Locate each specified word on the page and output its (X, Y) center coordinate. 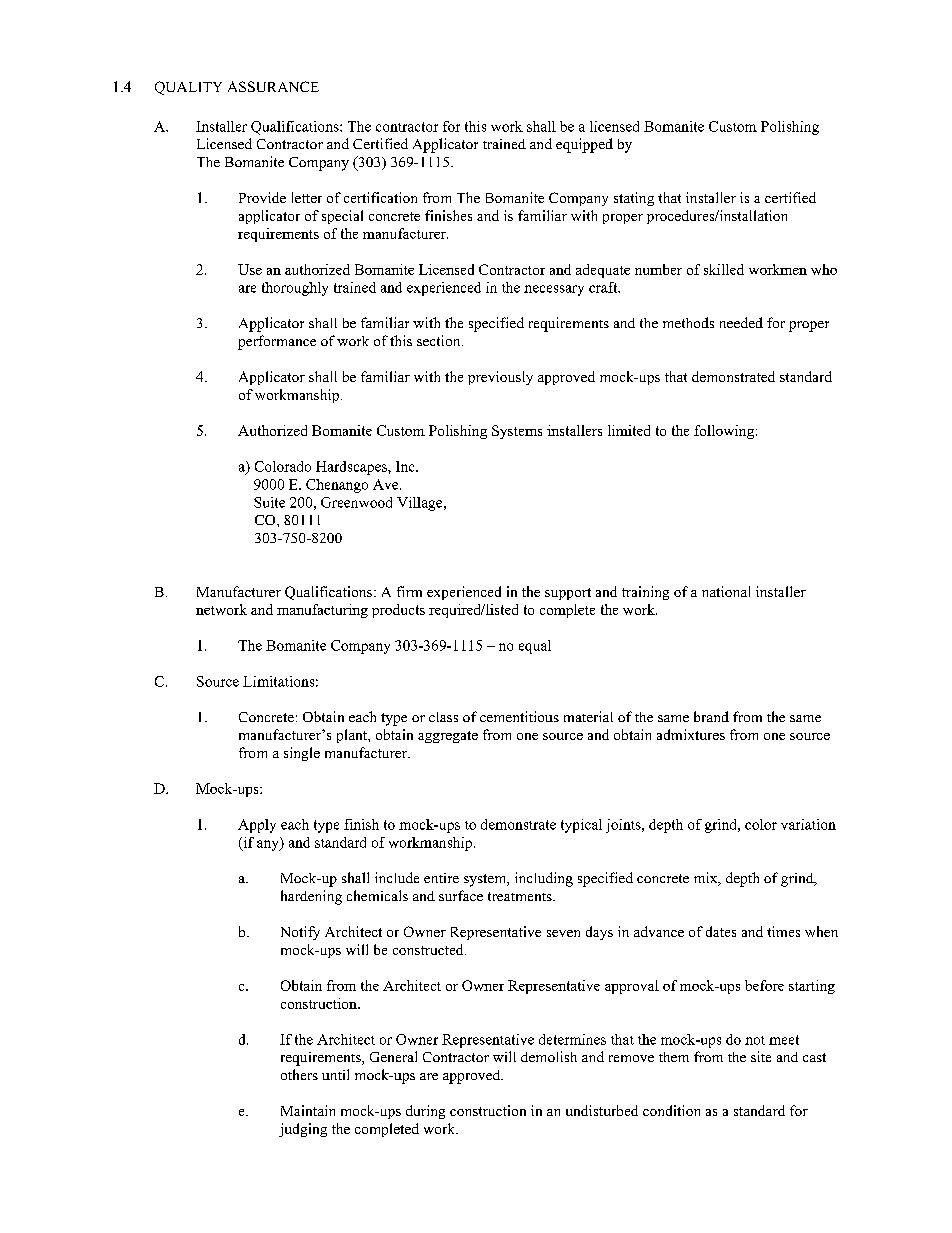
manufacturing (322, 611)
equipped (584, 145)
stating (634, 199)
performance (277, 342)
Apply (257, 826)
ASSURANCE (273, 86)
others (299, 1074)
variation (808, 824)
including (544, 879)
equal (535, 647)
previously (500, 378)
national (726, 591)
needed (741, 322)
